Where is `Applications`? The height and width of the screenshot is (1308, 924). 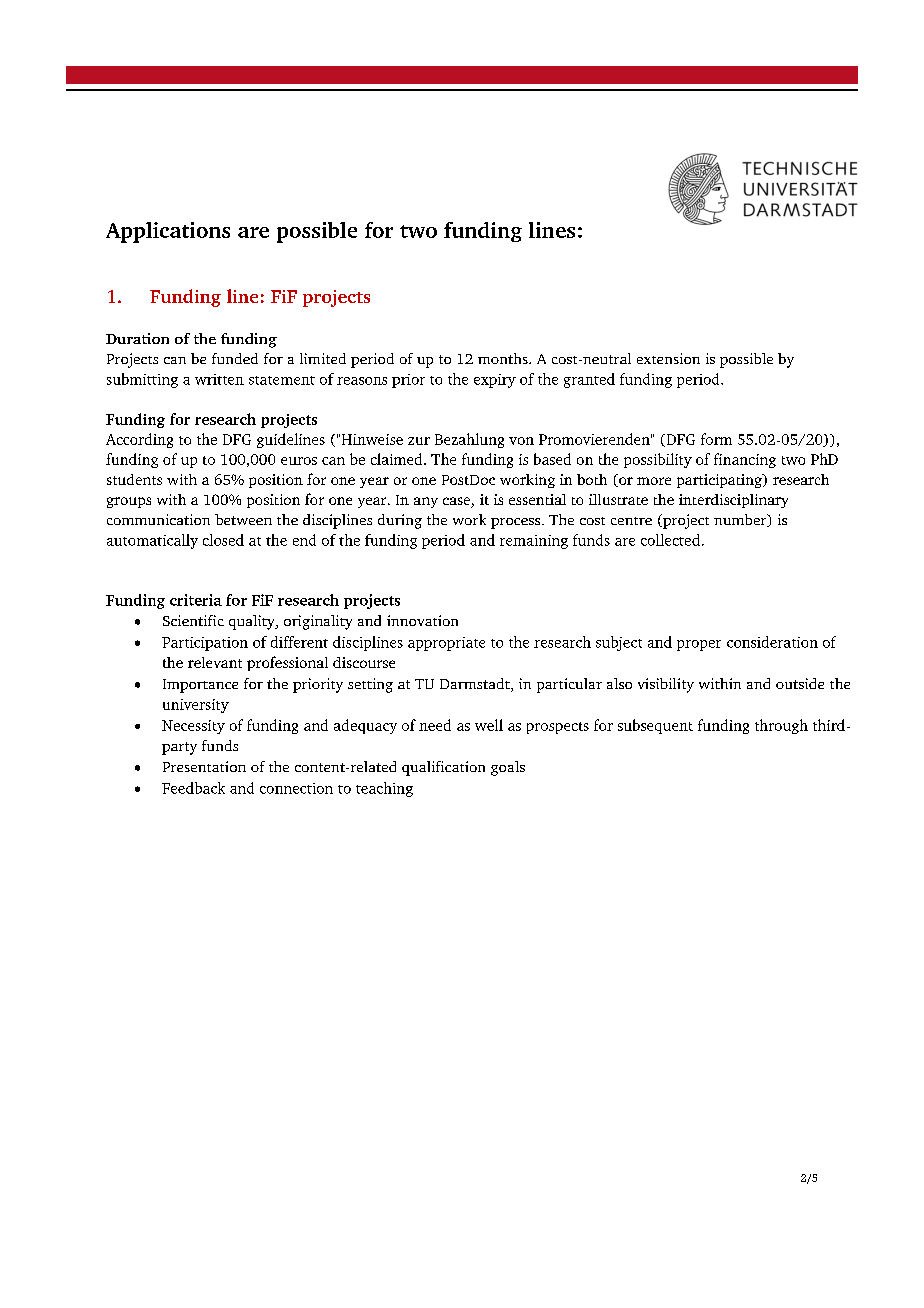 Applications is located at coordinates (168, 232).
